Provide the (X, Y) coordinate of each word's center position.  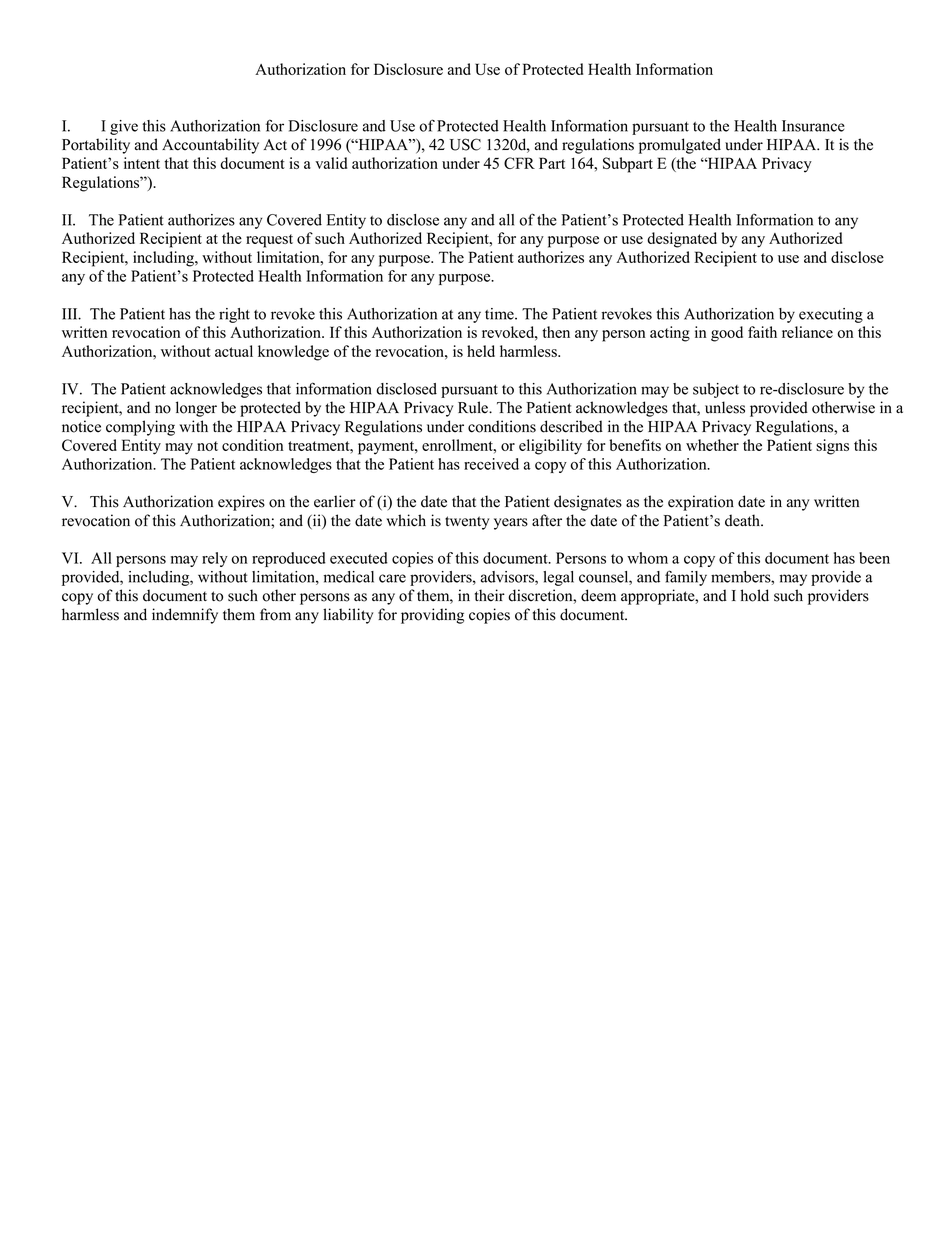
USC (465, 144)
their (490, 595)
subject (716, 390)
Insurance (813, 126)
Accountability (210, 146)
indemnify (185, 616)
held (481, 351)
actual (234, 351)
